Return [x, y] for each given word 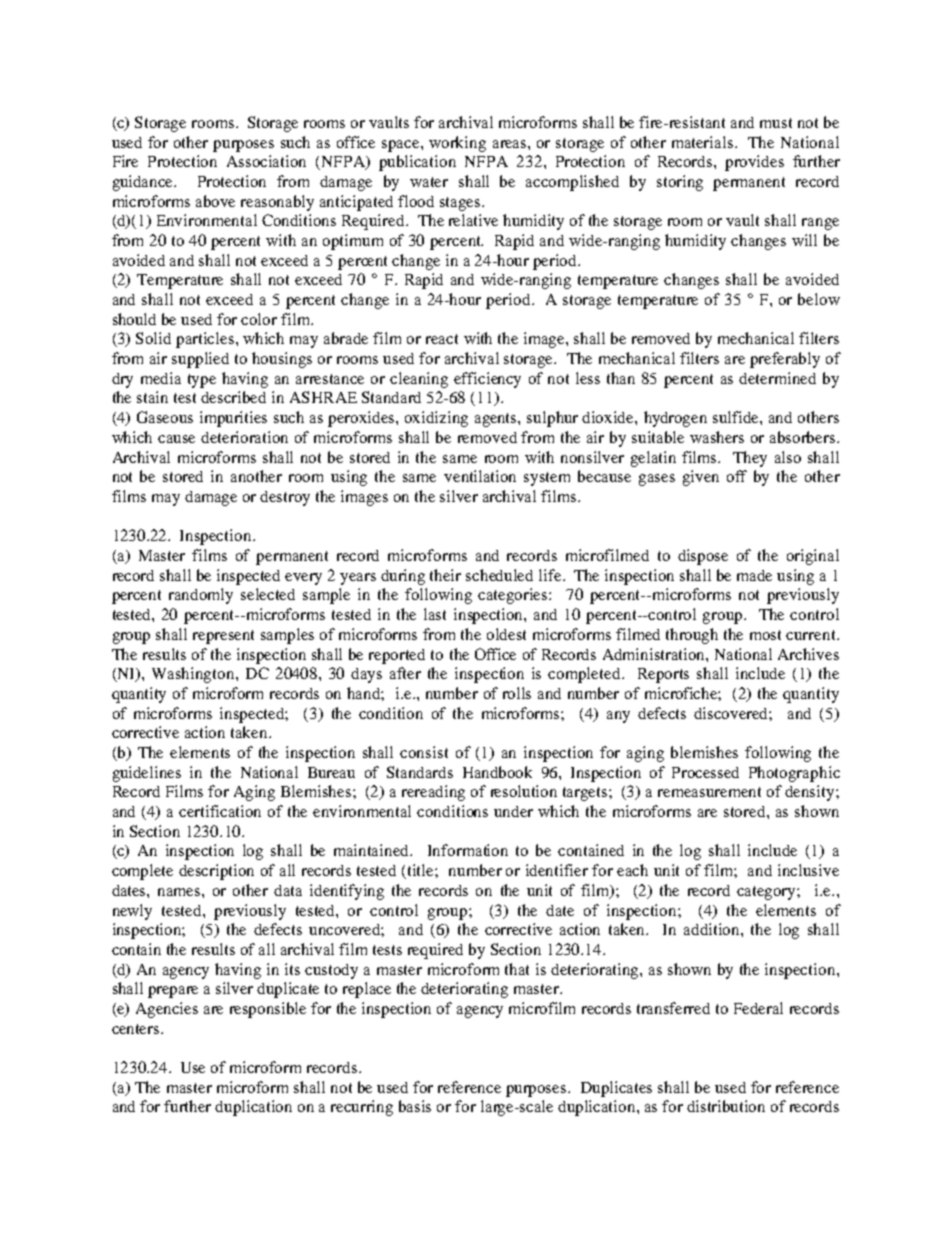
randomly [201, 596]
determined [777, 378]
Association [266, 161]
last [435, 614]
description [216, 872]
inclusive [808, 870]
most [765, 635]
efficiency [487, 380]
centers [137, 1029]
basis [415, 1106]
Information [468, 850]
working [457, 144]
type [202, 381]
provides [754, 163]
